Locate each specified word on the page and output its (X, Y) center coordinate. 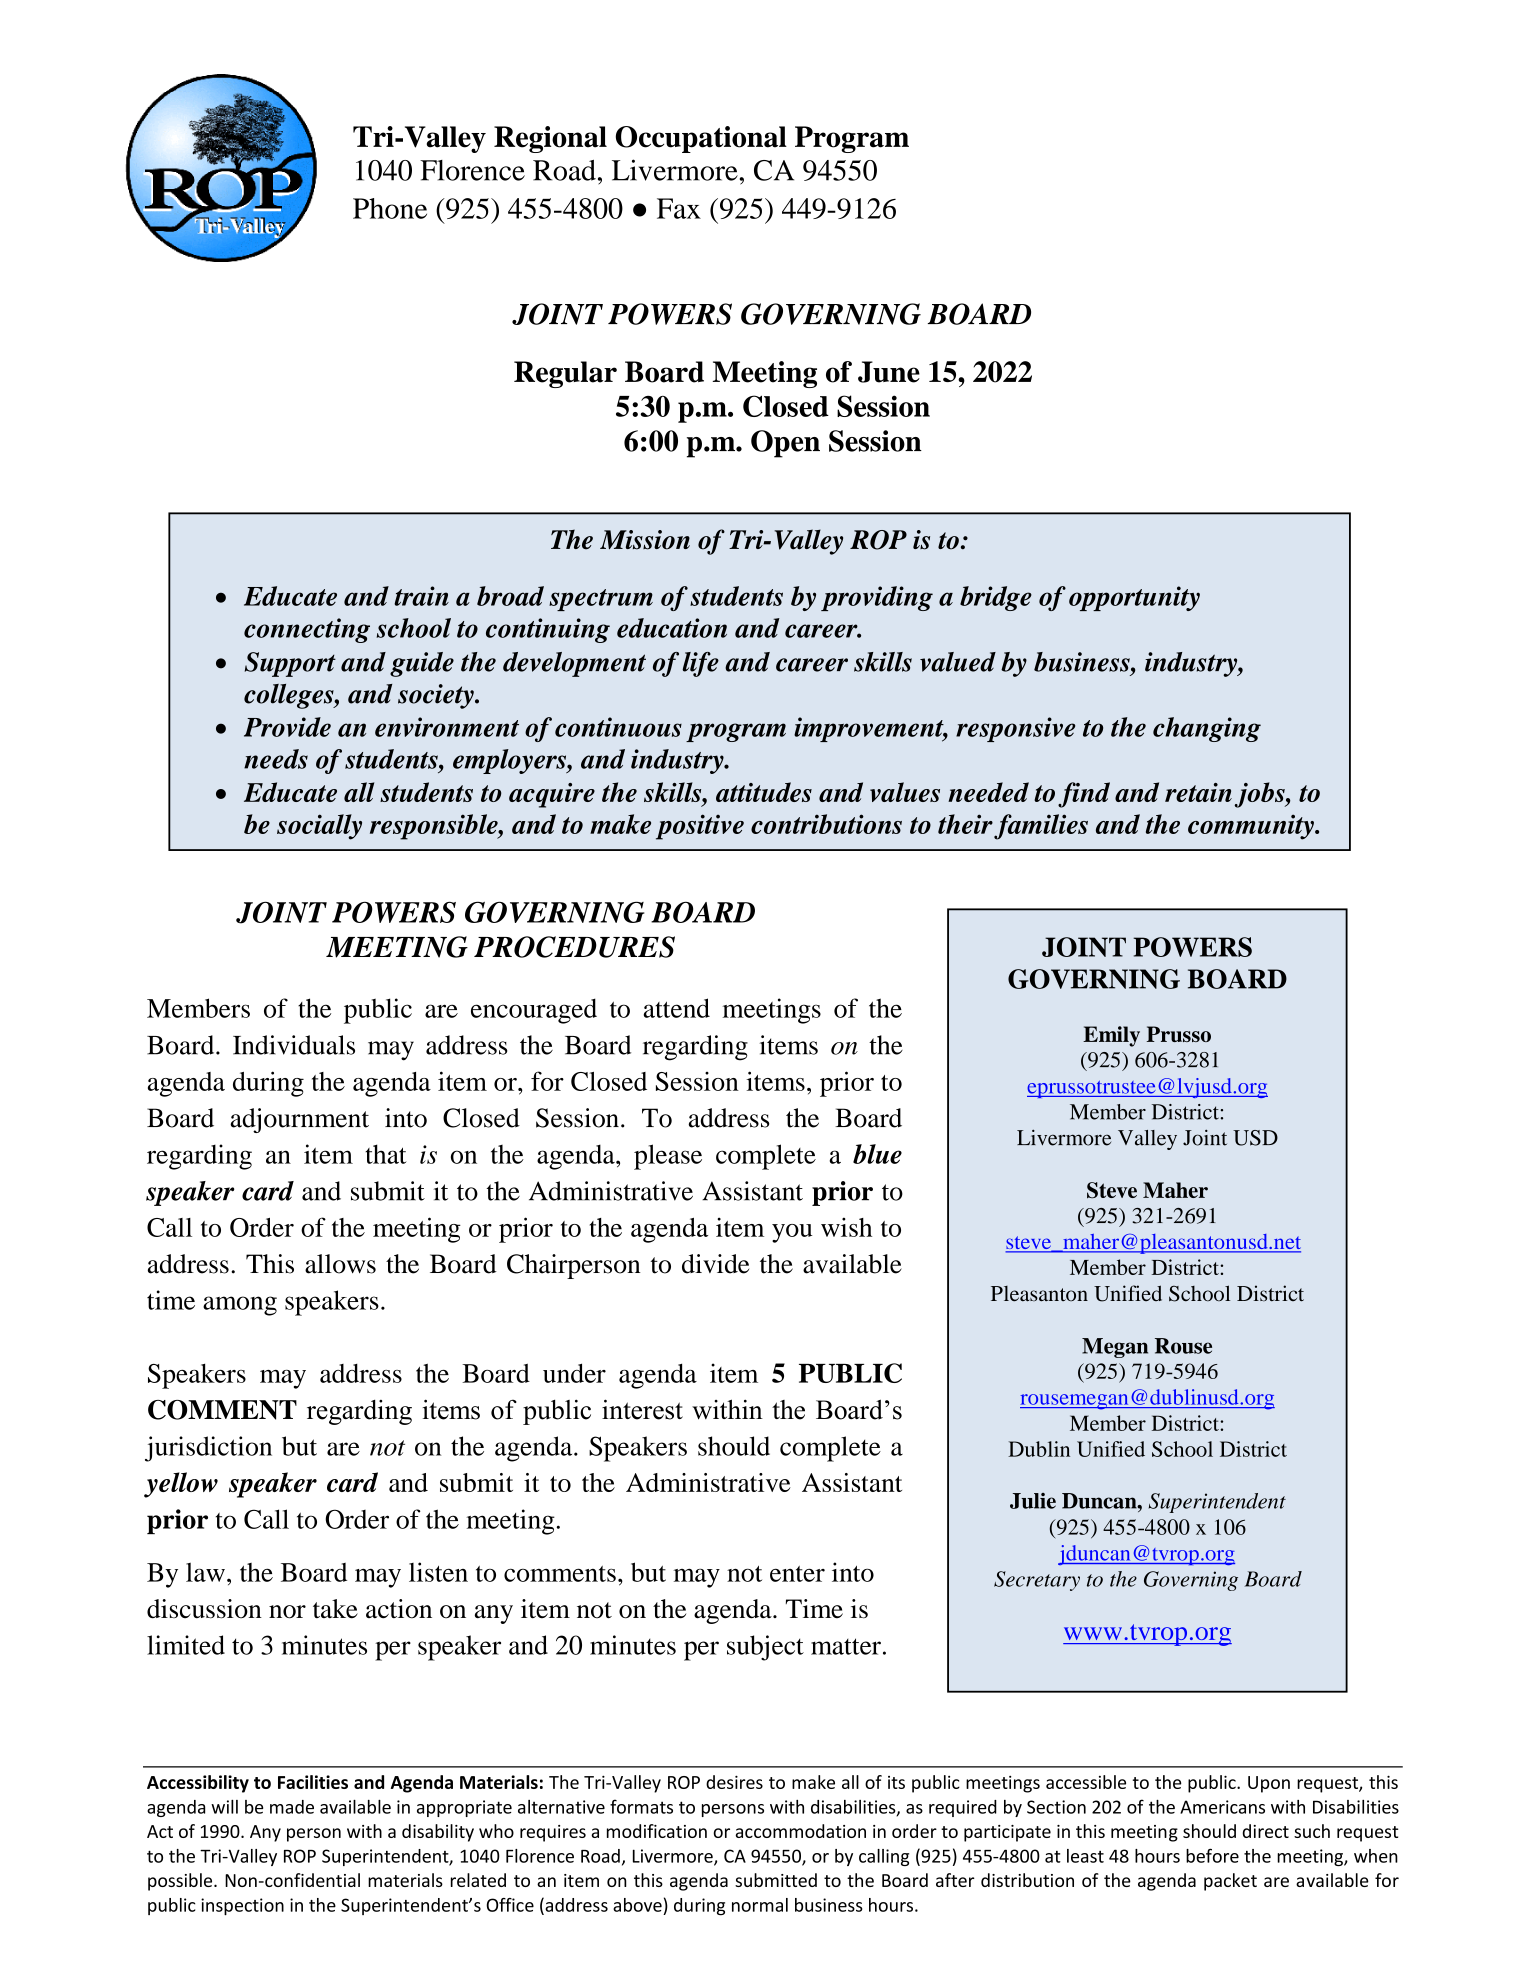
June (889, 372)
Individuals (294, 1045)
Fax (679, 208)
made (292, 1807)
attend (676, 1008)
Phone (390, 208)
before (1212, 1855)
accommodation (801, 1831)
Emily (1111, 1036)
